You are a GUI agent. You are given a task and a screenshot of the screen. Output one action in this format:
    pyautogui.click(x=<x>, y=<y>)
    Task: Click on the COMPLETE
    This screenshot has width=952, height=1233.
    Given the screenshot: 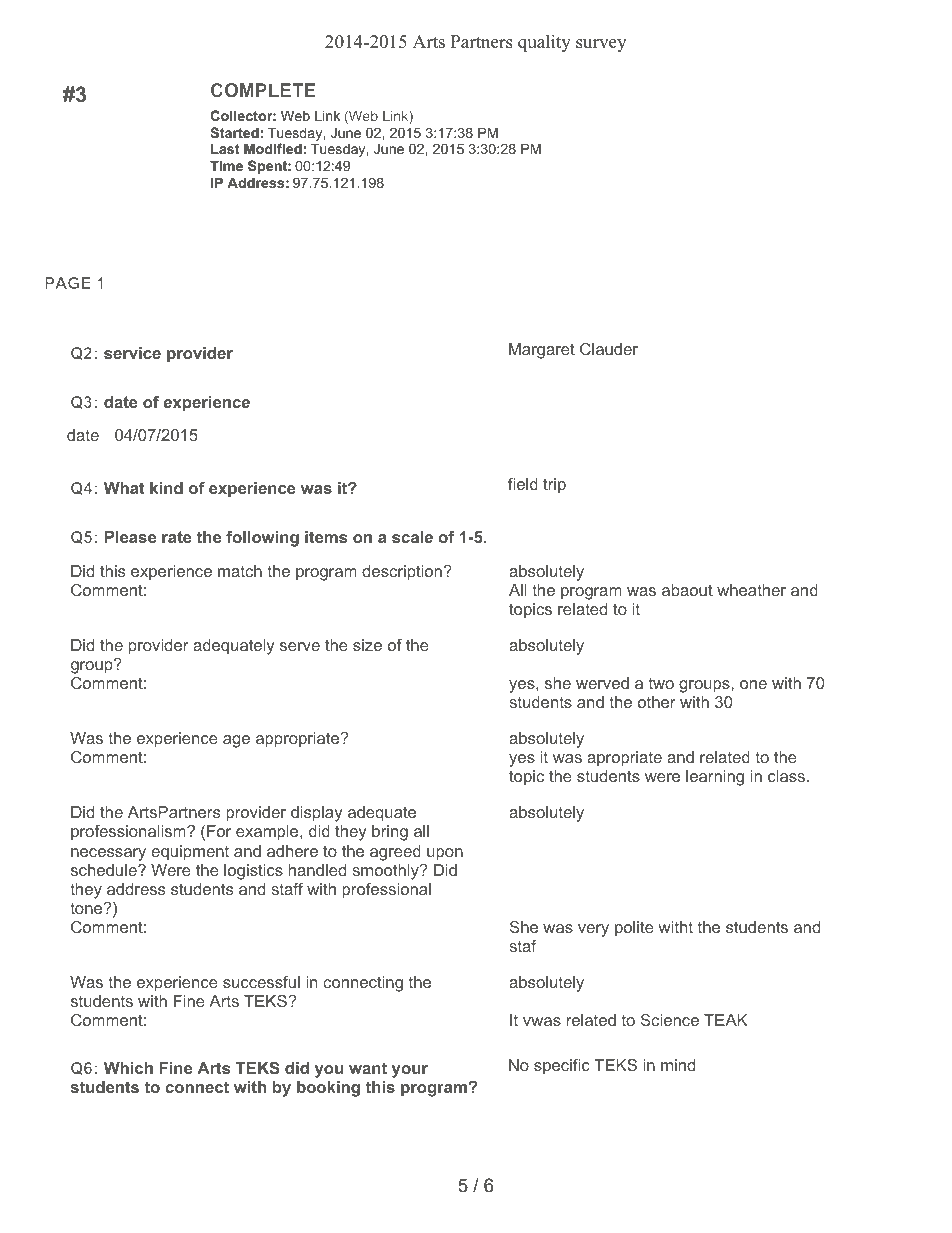 What is the action you would take?
    pyautogui.click(x=263, y=90)
